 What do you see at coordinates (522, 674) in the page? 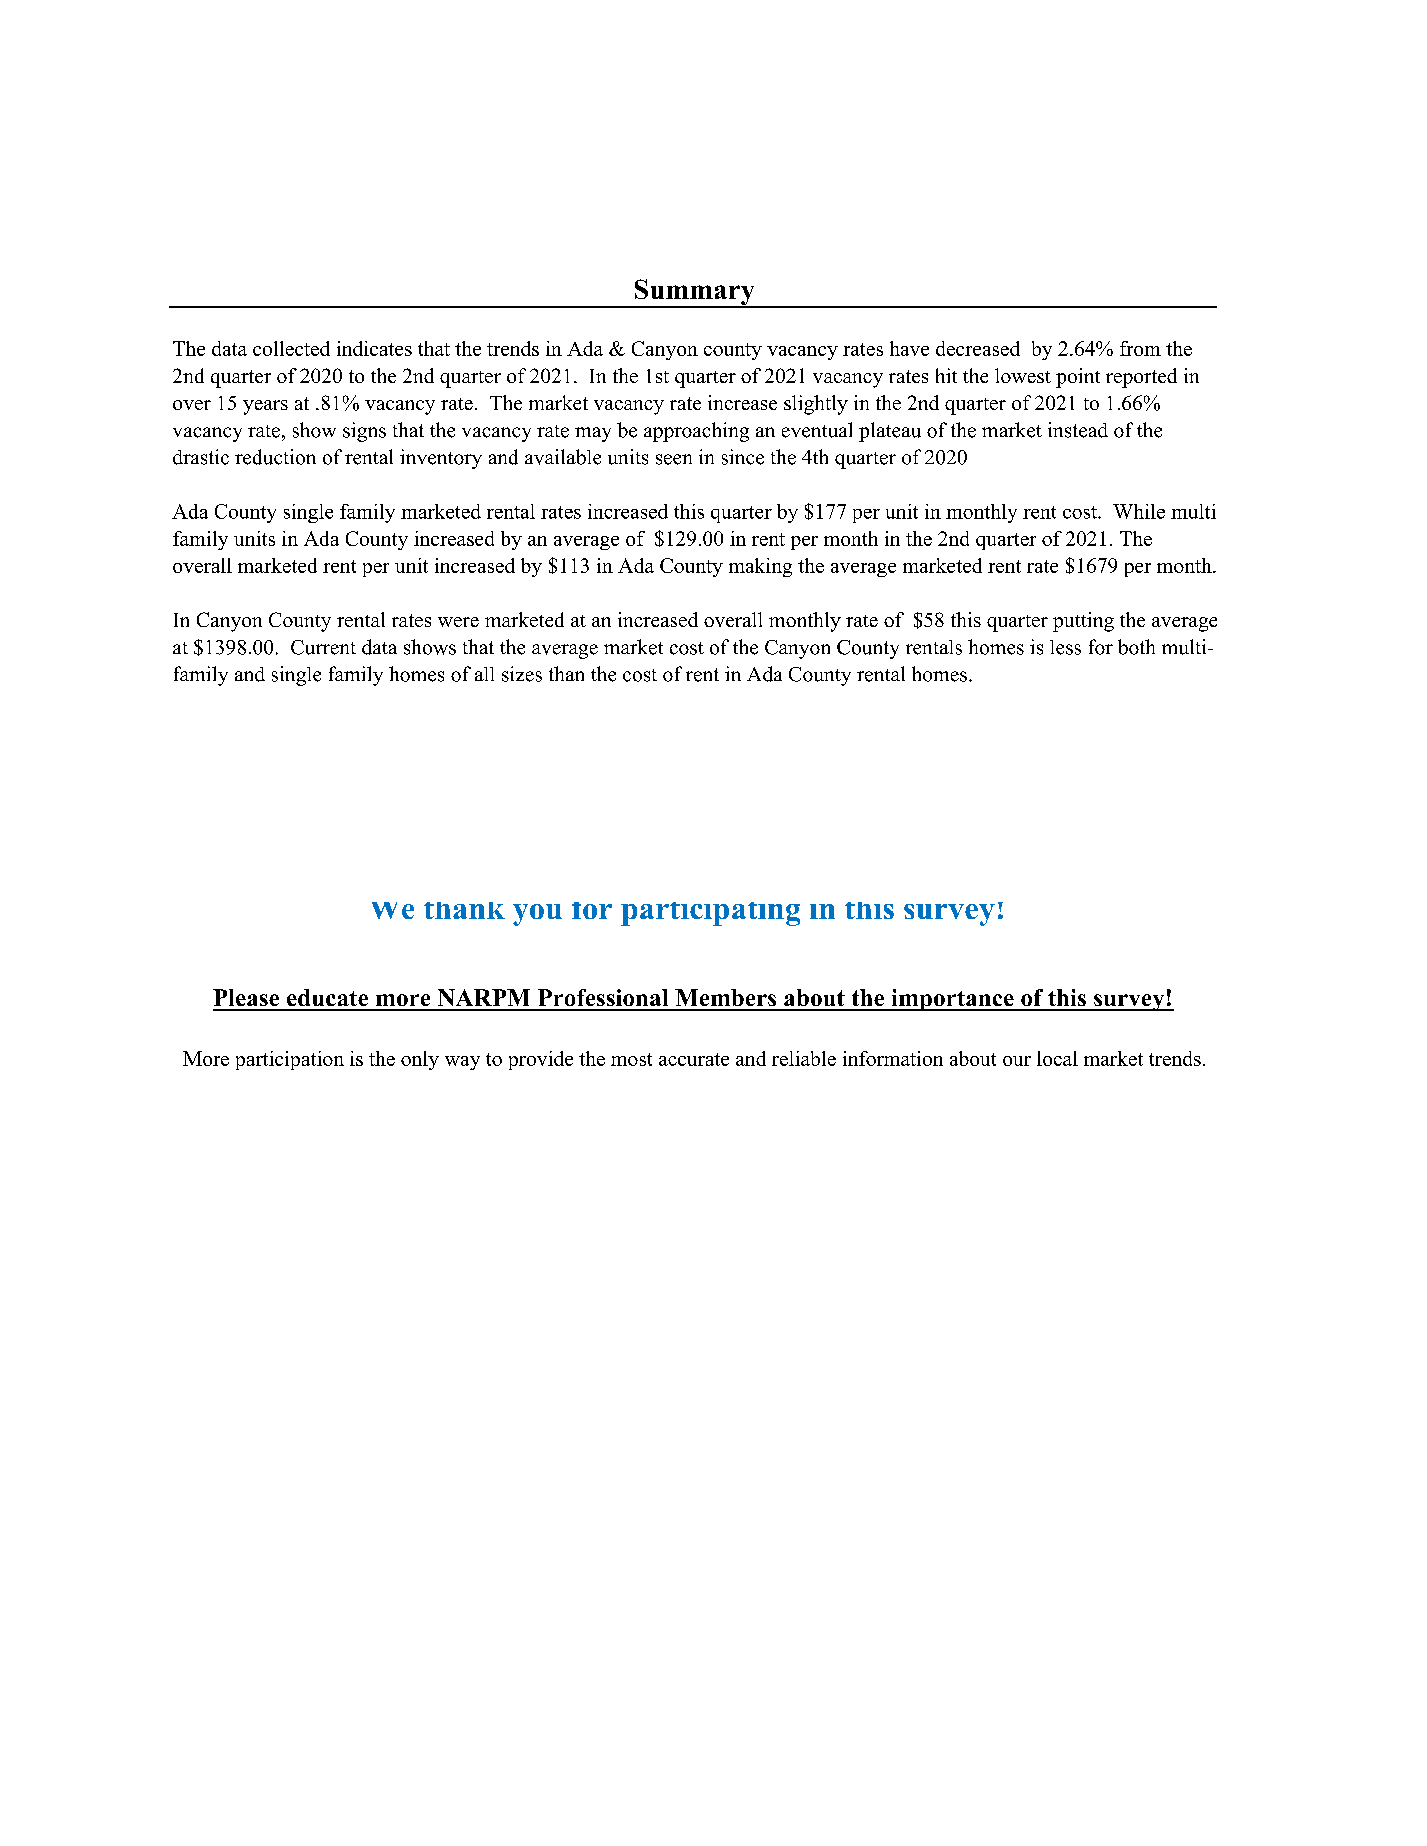
I see `sizes` at bounding box center [522, 674].
